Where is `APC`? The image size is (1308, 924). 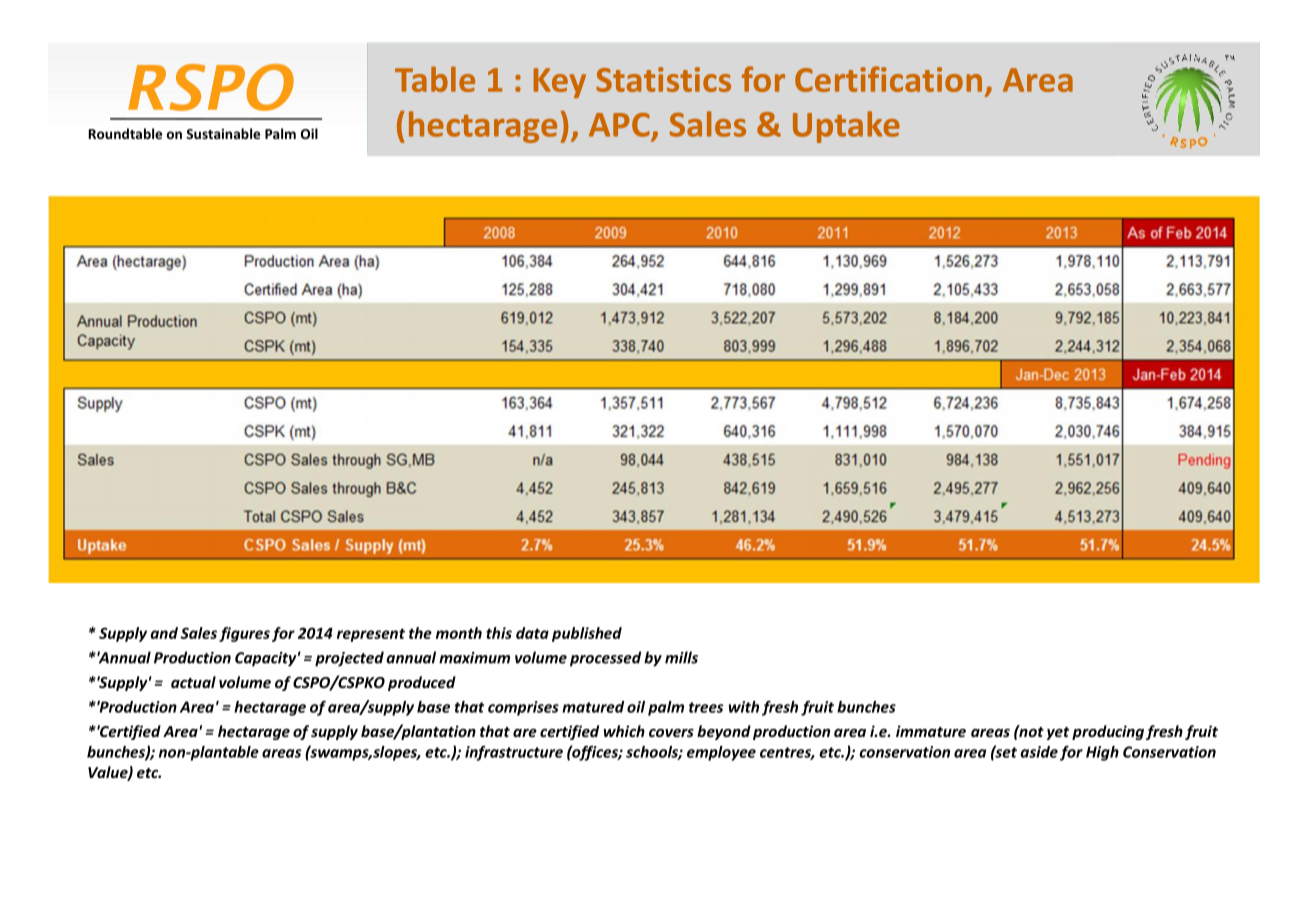 APC is located at coordinates (619, 125).
